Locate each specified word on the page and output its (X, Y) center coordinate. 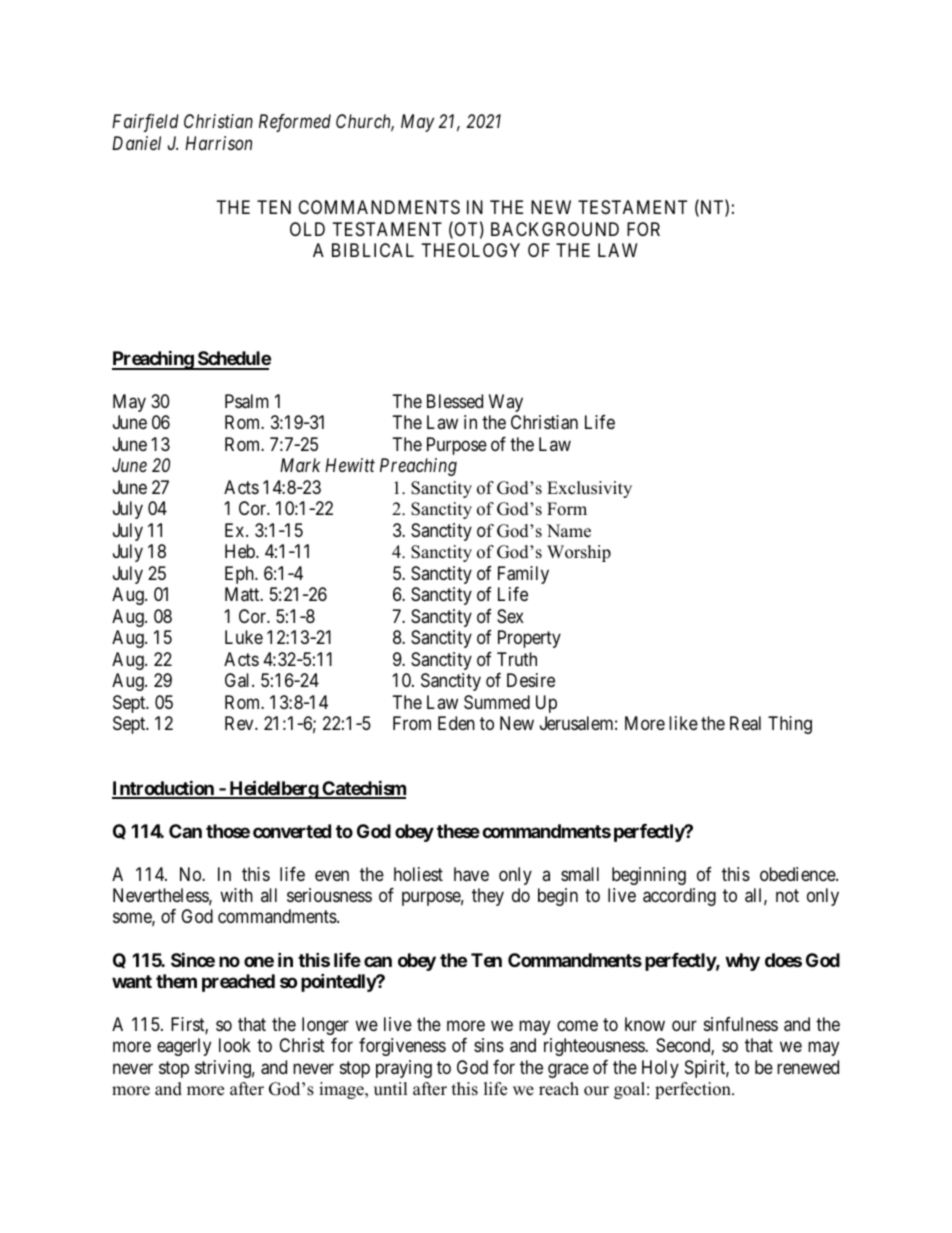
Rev (240, 723)
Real (745, 723)
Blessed (455, 401)
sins (489, 1045)
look (235, 1045)
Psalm (247, 401)
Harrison (218, 143)
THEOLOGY (471, 250)
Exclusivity (589, 489)
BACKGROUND (555, 229)
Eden (456, 723)
